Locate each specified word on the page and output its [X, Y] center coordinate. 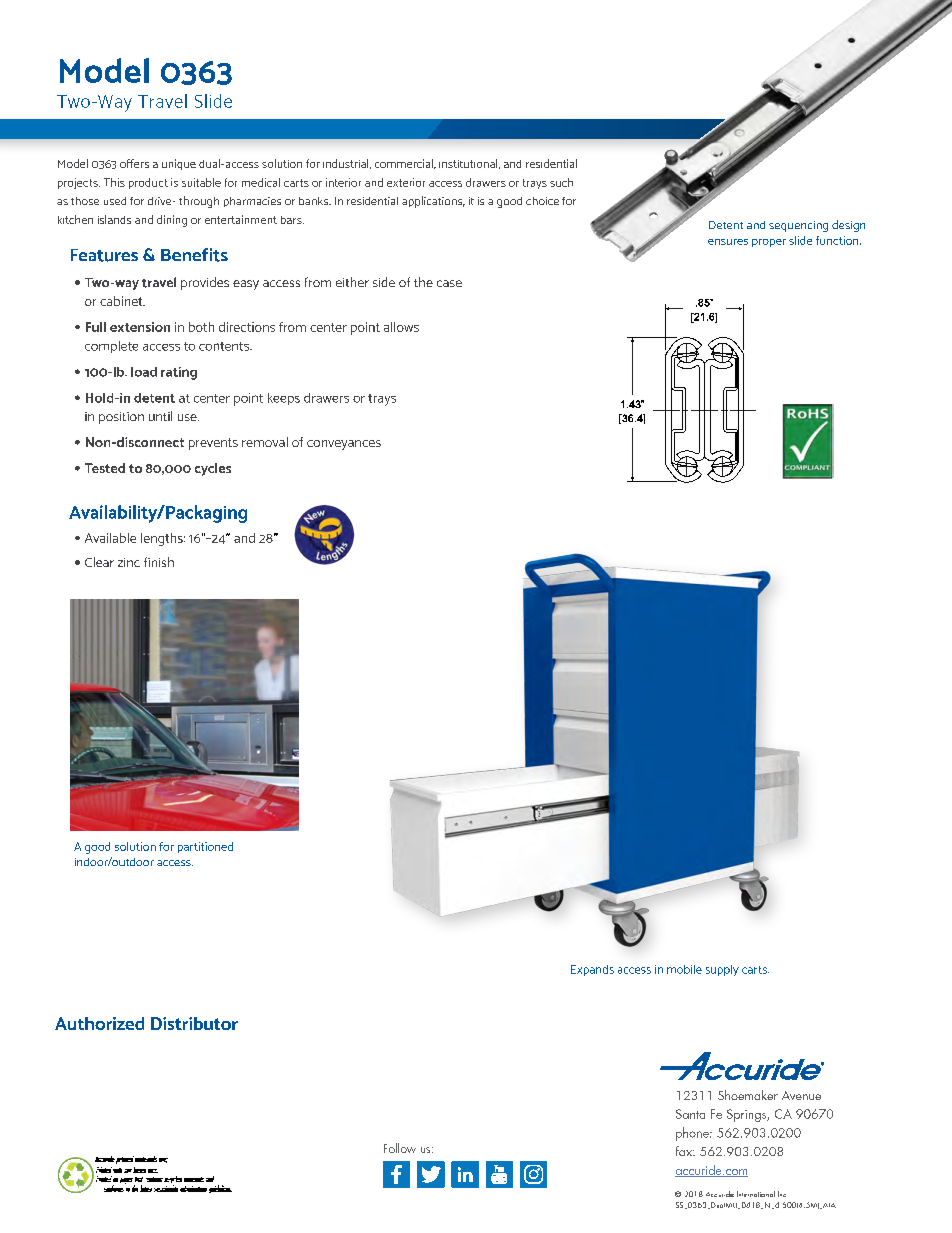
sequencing [798, 226]
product [148, 183]
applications [433, 202]
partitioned [205, 847]
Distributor [194, 1023]
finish [159, 562]
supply [722, 970]
